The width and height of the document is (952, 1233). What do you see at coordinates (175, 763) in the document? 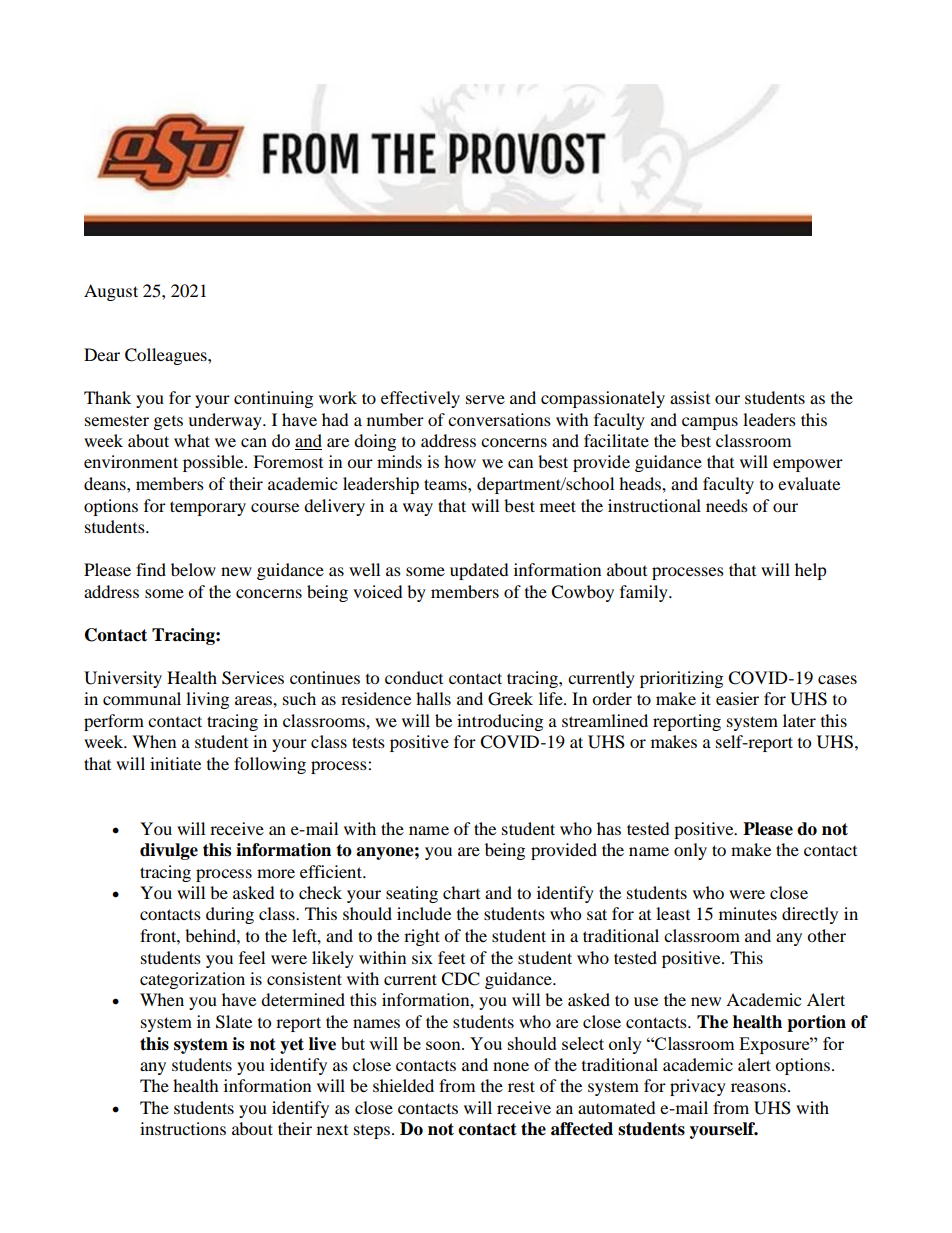
I see `initiate` at bounding box center [175, 763].
